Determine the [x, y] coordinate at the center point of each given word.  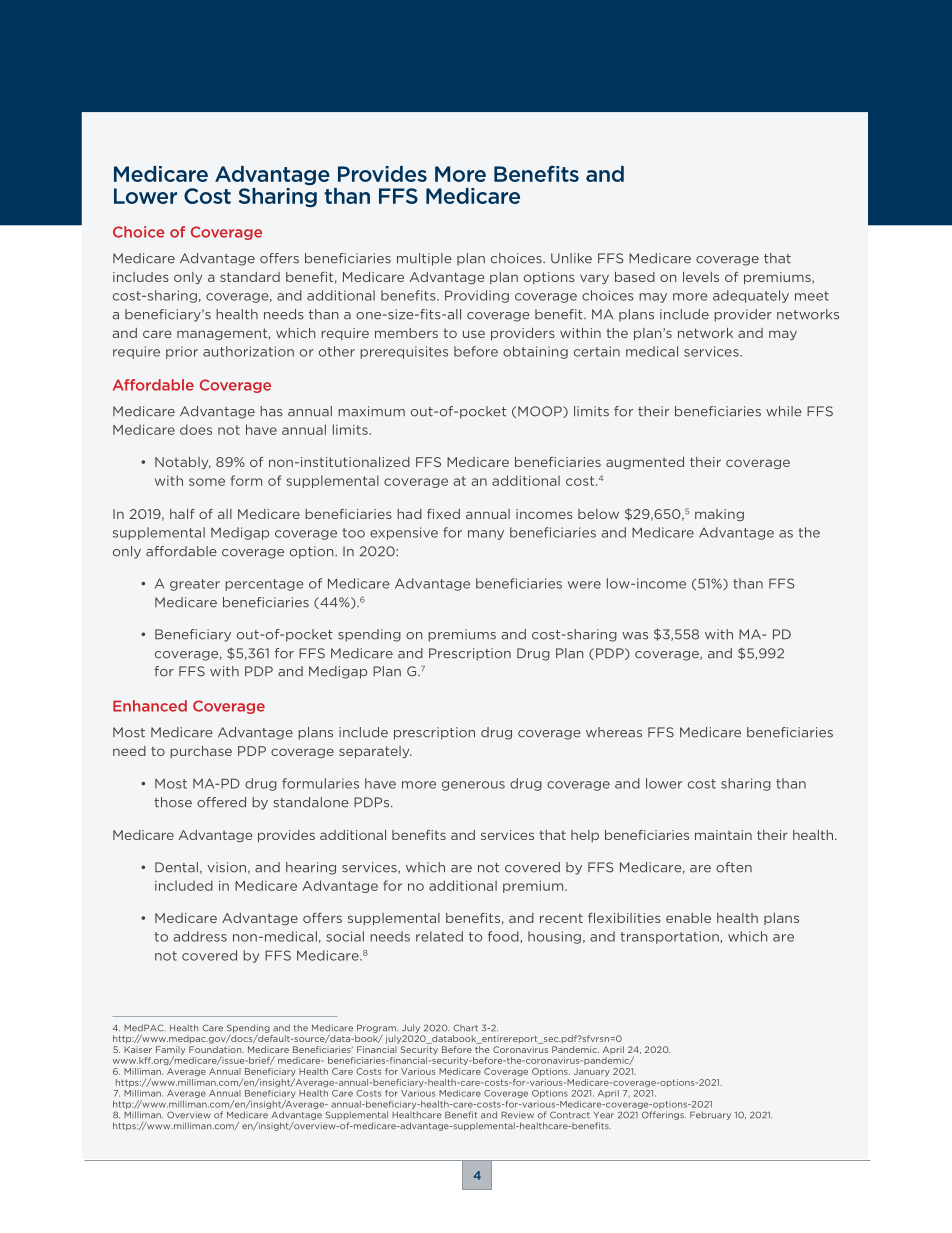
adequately [751, 296]
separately [375, 752]
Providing [477, 296]
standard [250, 277]
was [635, 636]
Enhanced [150, 706]
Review [517, 1115]
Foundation [216, 1049]
